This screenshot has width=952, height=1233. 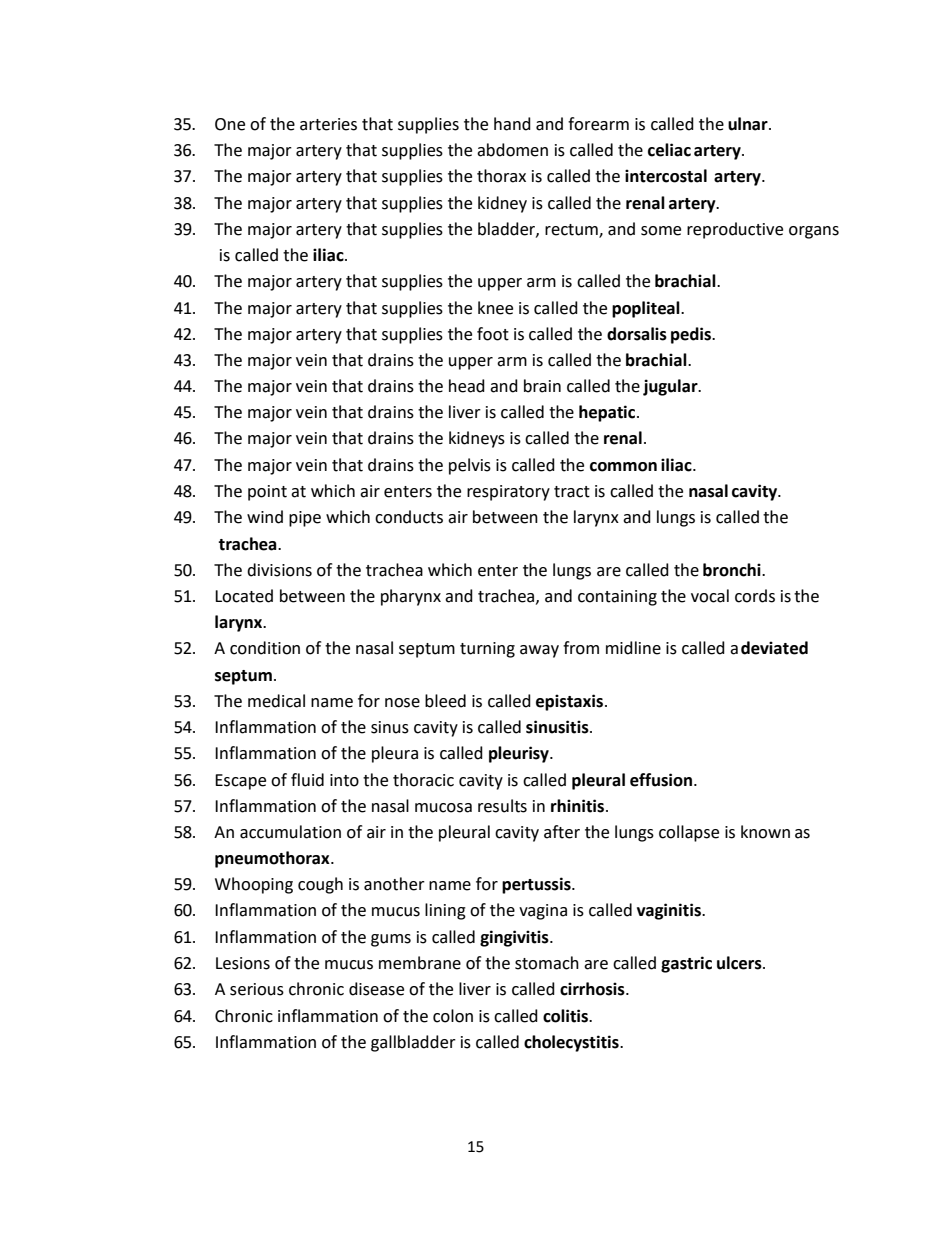 I want to click on ulcers, so click(x=740, y=963).
